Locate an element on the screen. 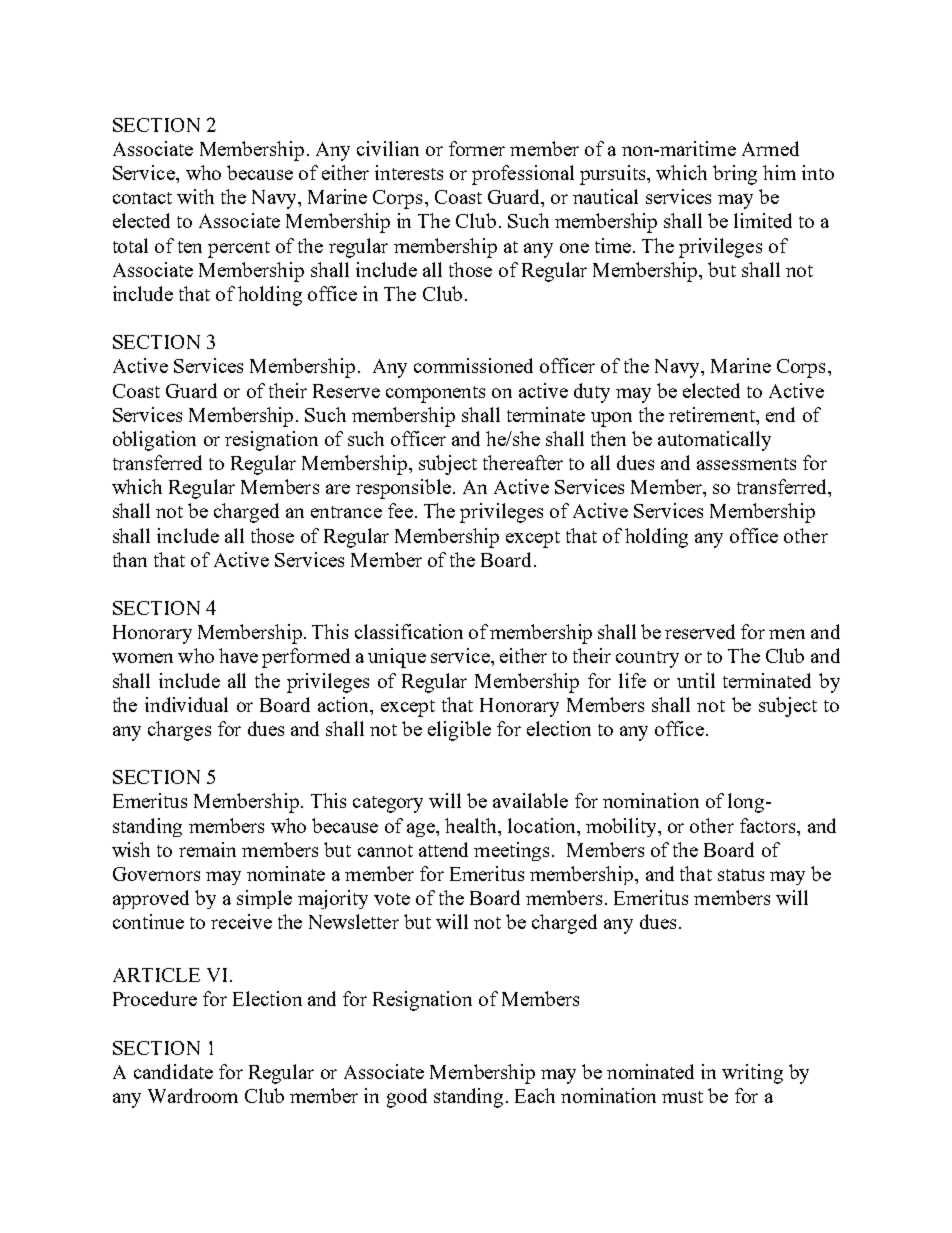 The image size is (952, 1233). candidate is located at coordinates (173, 1071).
